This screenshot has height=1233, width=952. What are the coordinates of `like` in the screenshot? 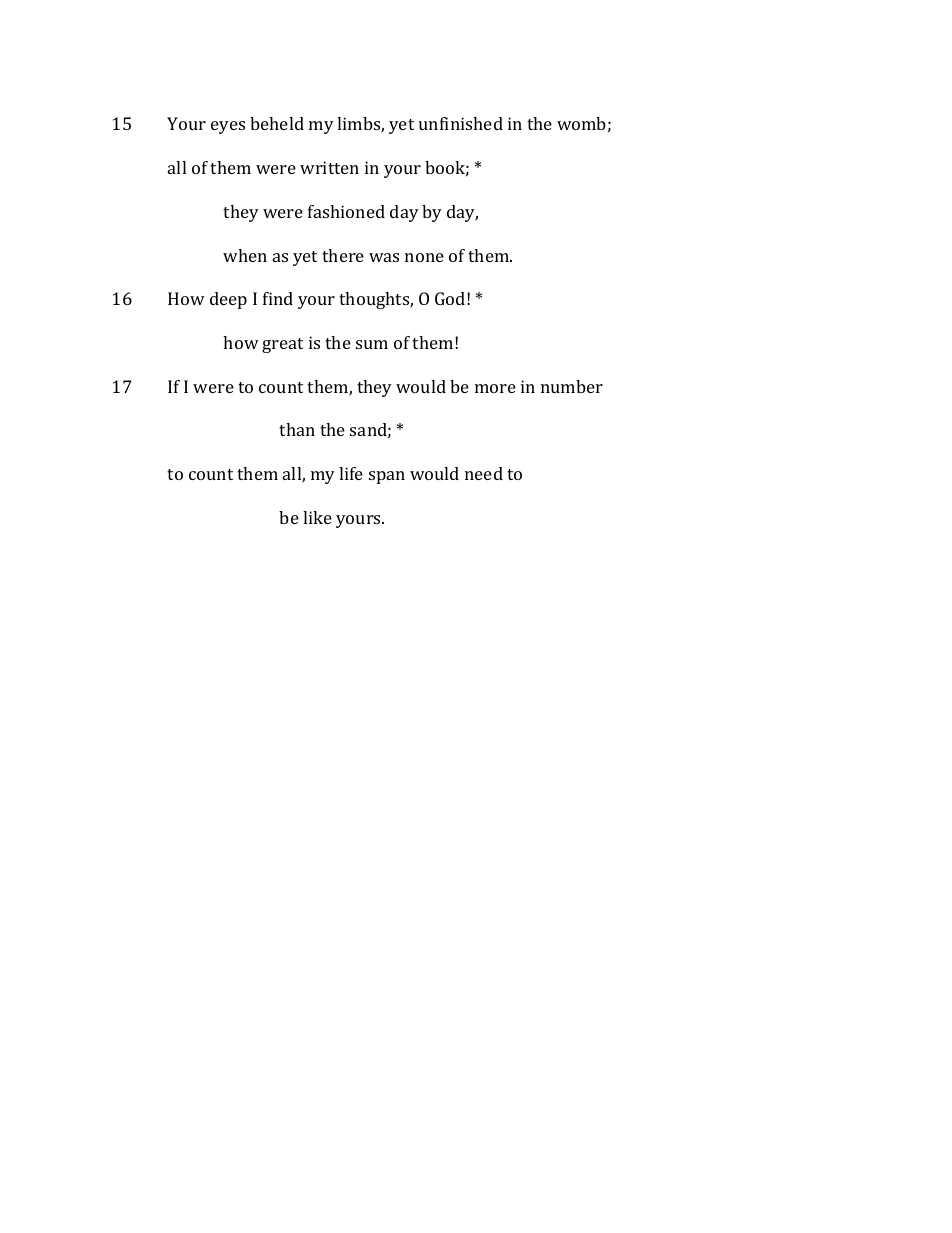 It's located at (317, 517).
